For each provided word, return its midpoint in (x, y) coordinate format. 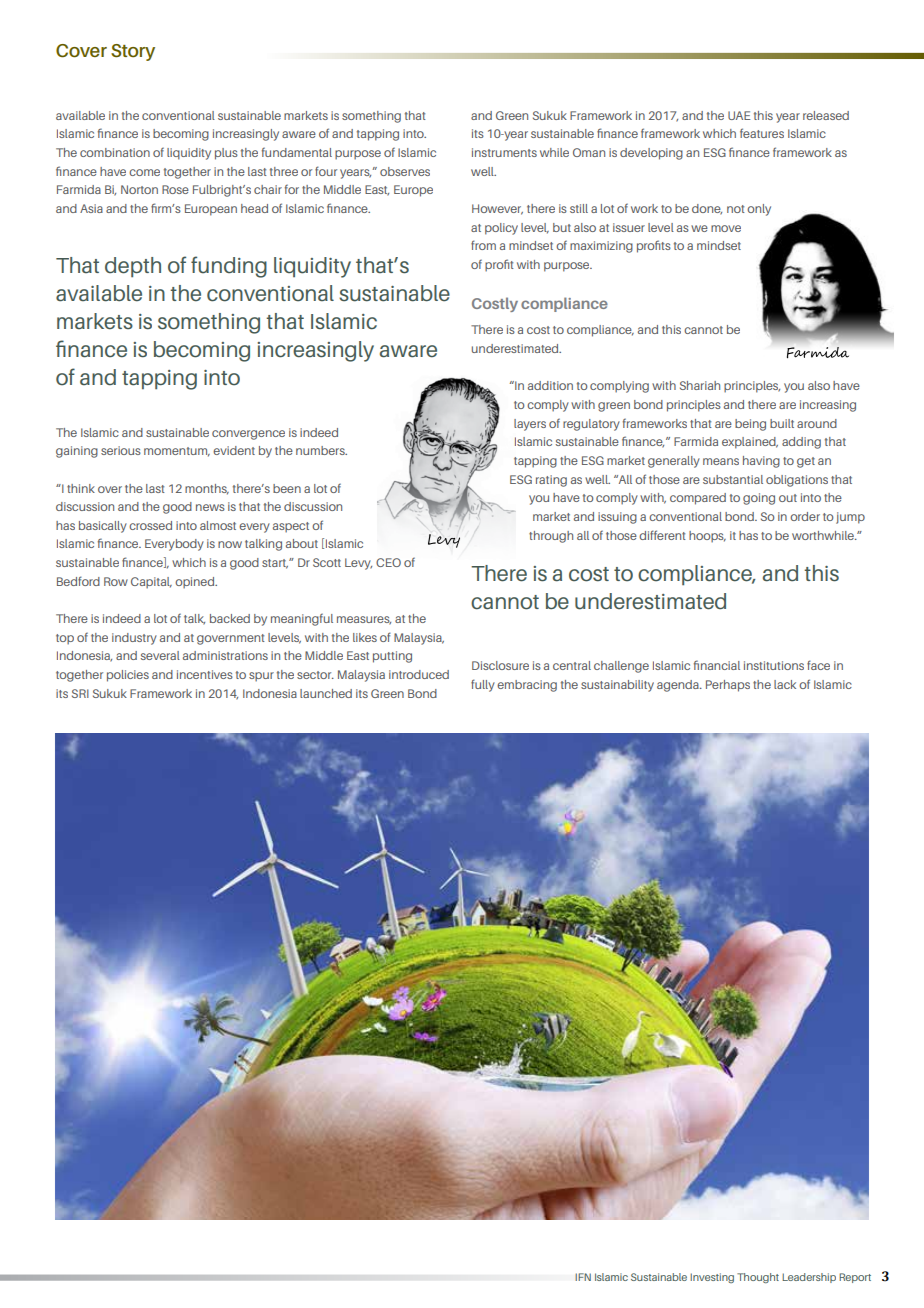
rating (551, 481)
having (761, 462)
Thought (758, 1278)
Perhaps (728, 686)
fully (483, 685)
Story (133, 52)
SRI (80, 693)
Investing (712, 1278)
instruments (504, 152)
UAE (739, 115)
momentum (177, 452)
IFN (583, 1277)
